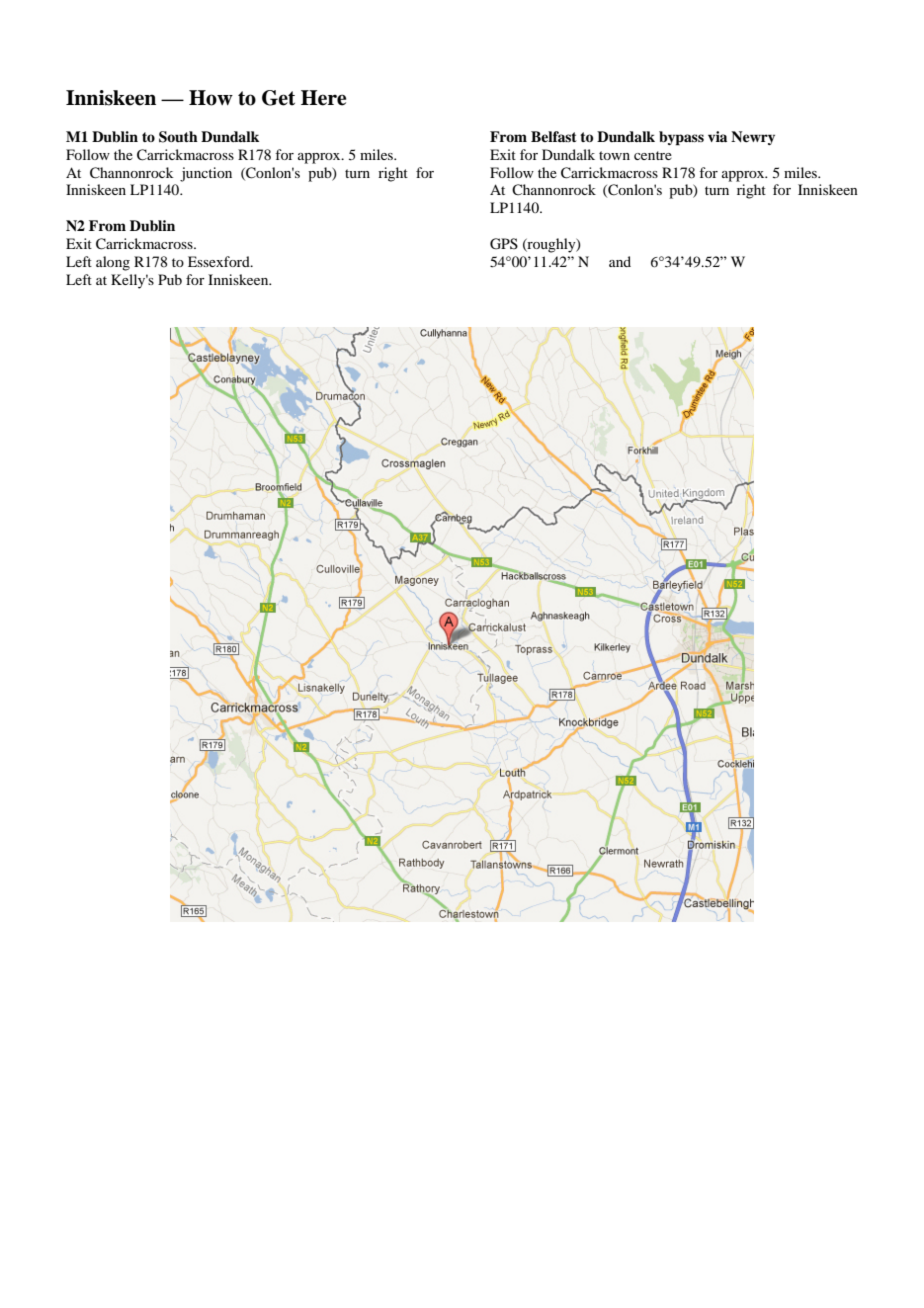 Image resolution: width=924 pixels, height=1308 pixels. What do you see at coordinates (653, 155) in the screenshot?
I see `centre` at bounding box center [653, 155].
